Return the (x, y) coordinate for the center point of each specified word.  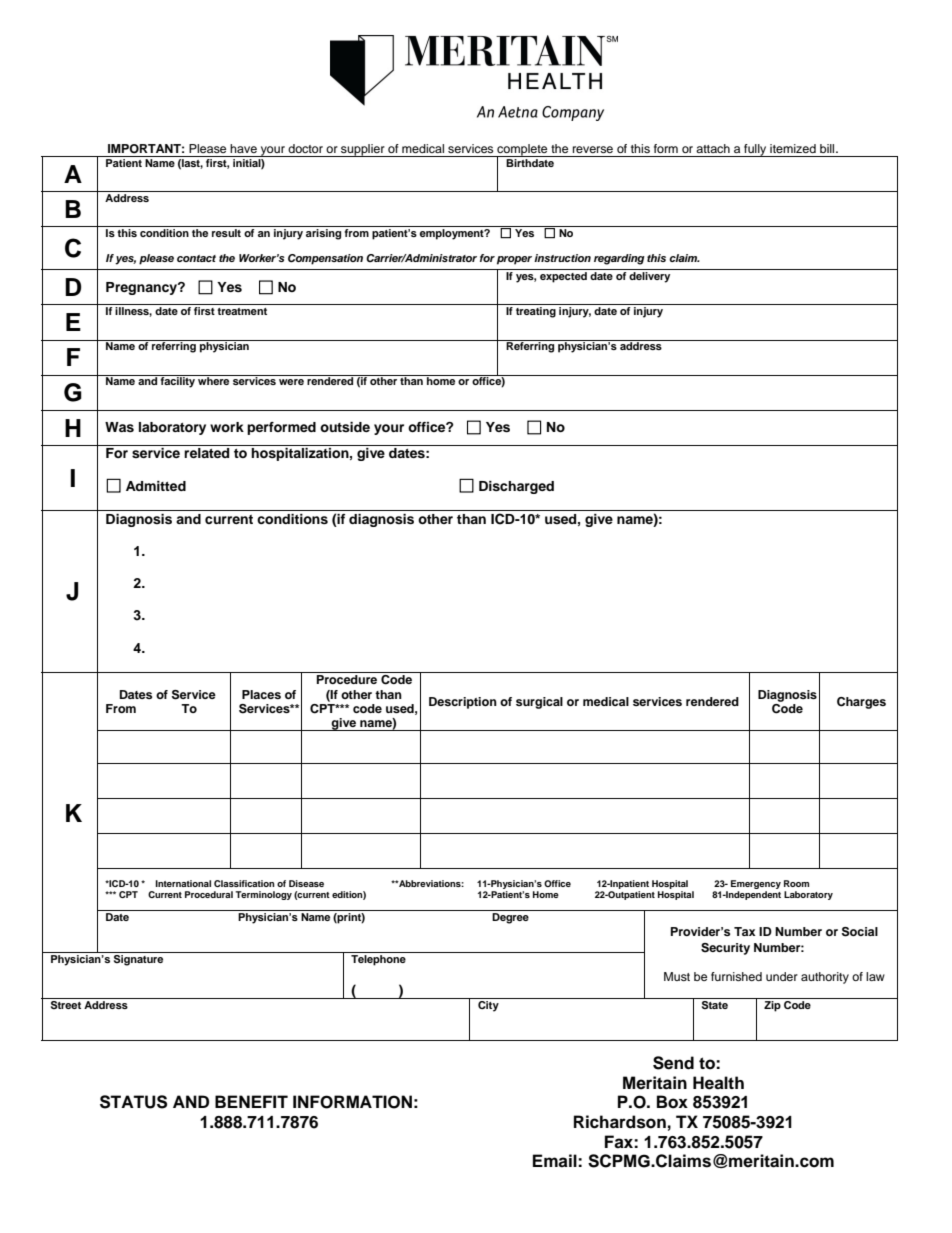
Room (796, 883)
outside (345, 427)
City (488, 1005)
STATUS (133, 1102)
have (243, 148)
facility (177, 381)
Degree (510, 918)
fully (755, 150)
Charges (861, 703)
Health (718, 1083)
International (183, 883)
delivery (649, 277)
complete (522, 151)
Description (463, 703)
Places (261, 694)
